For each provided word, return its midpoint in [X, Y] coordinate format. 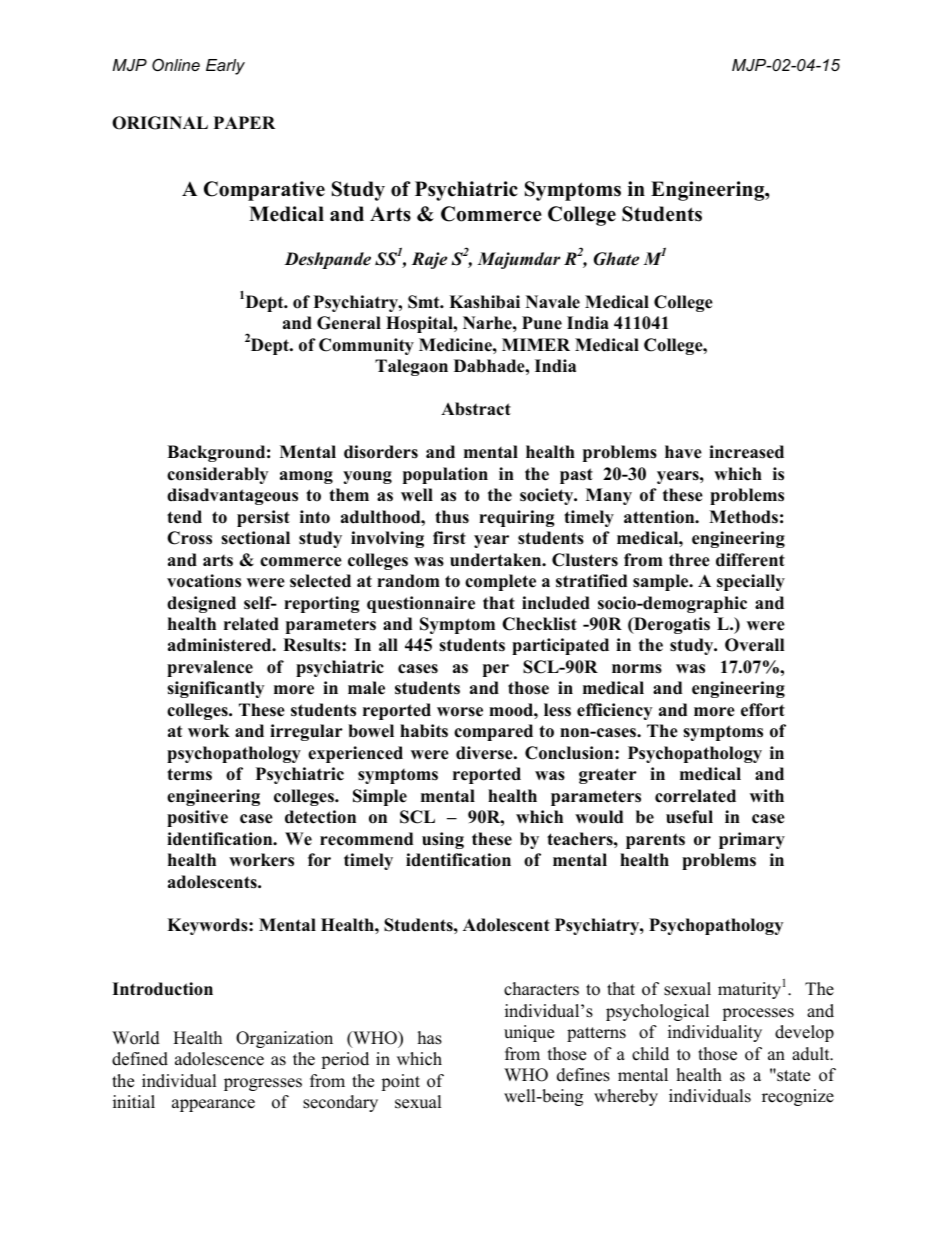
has [430, 1038]
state [792, 1075]
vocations [204, 581]
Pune [542, 323]
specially [751, 582]
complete [500, 582]
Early [225, 67]
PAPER [244, 122]
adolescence [219, 1059]
